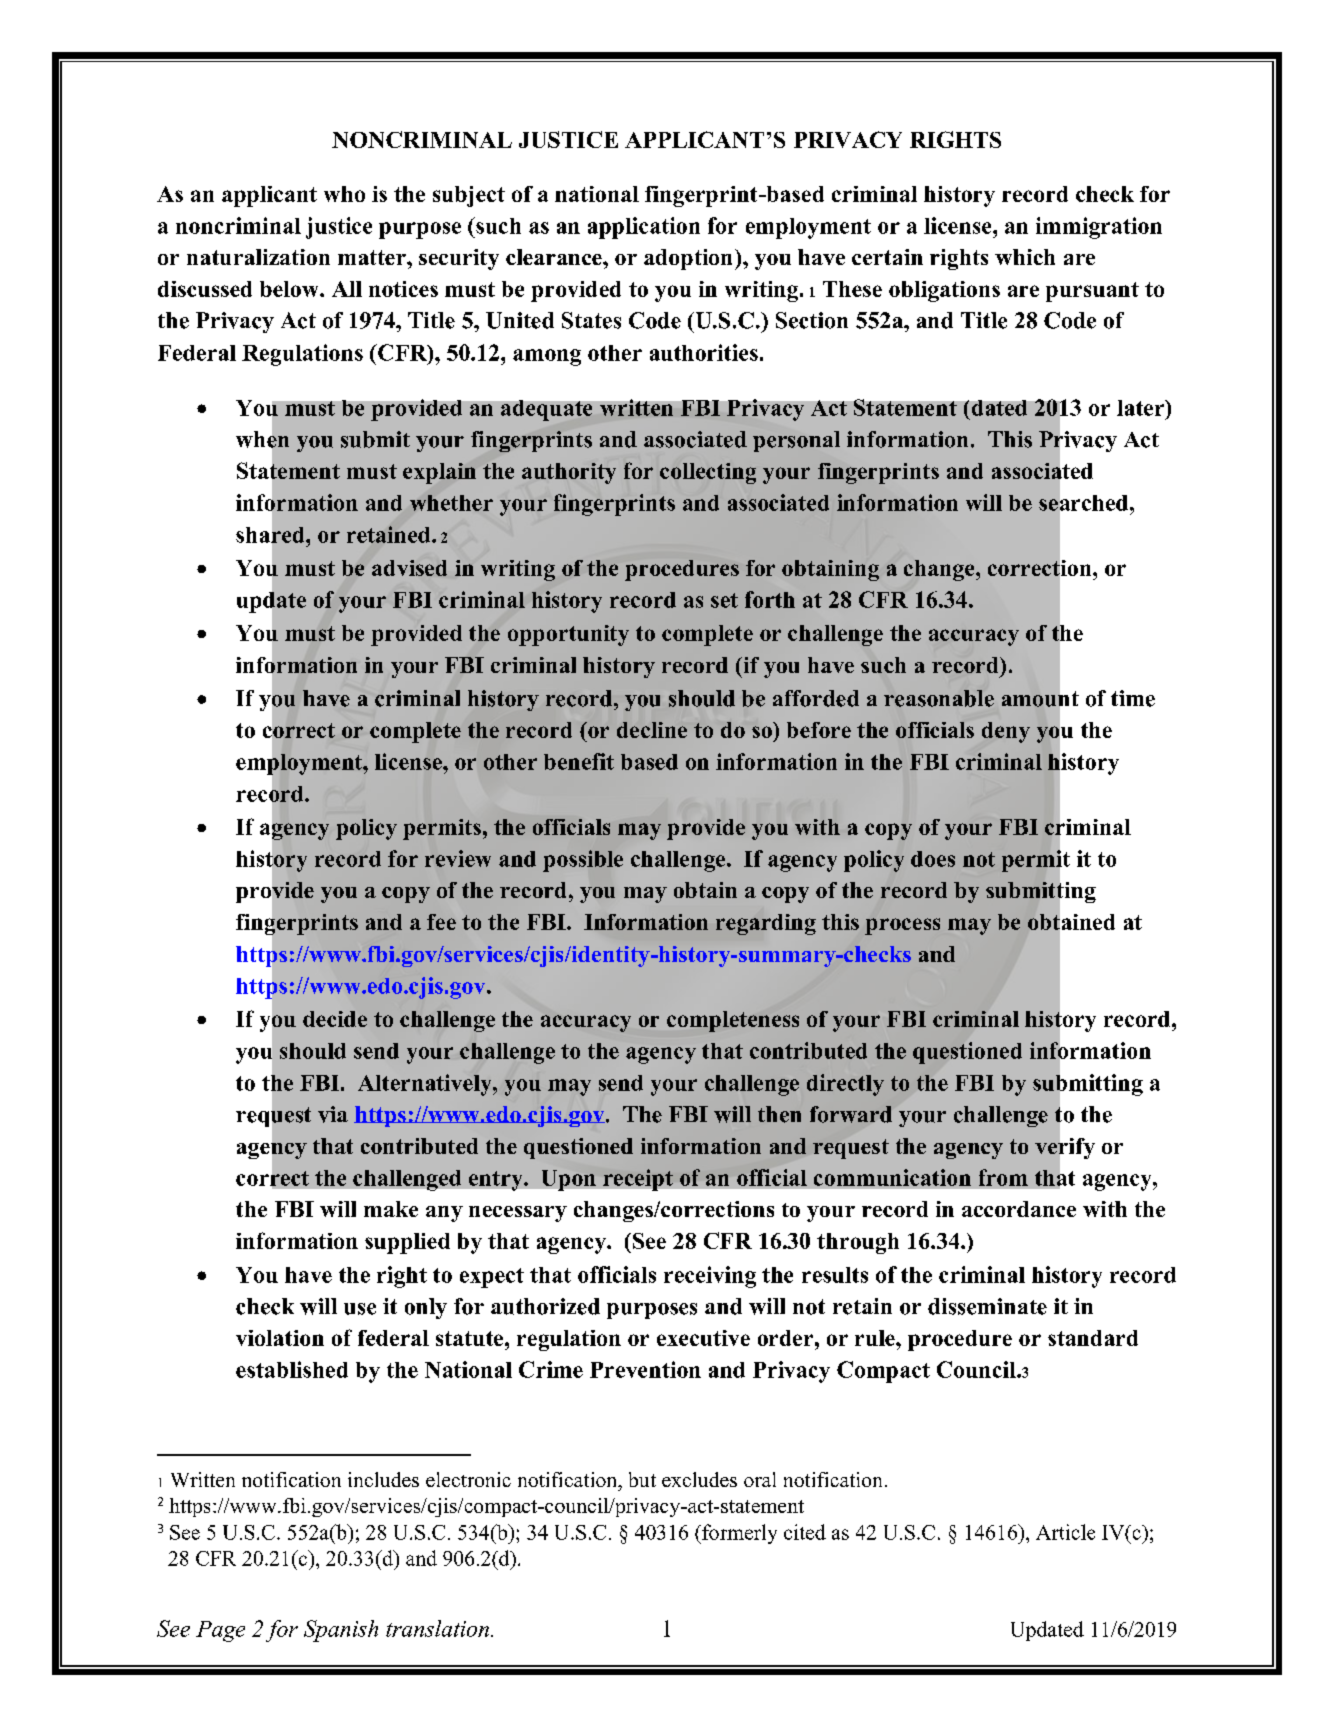  I want to click on decline, so click(652, 730).
